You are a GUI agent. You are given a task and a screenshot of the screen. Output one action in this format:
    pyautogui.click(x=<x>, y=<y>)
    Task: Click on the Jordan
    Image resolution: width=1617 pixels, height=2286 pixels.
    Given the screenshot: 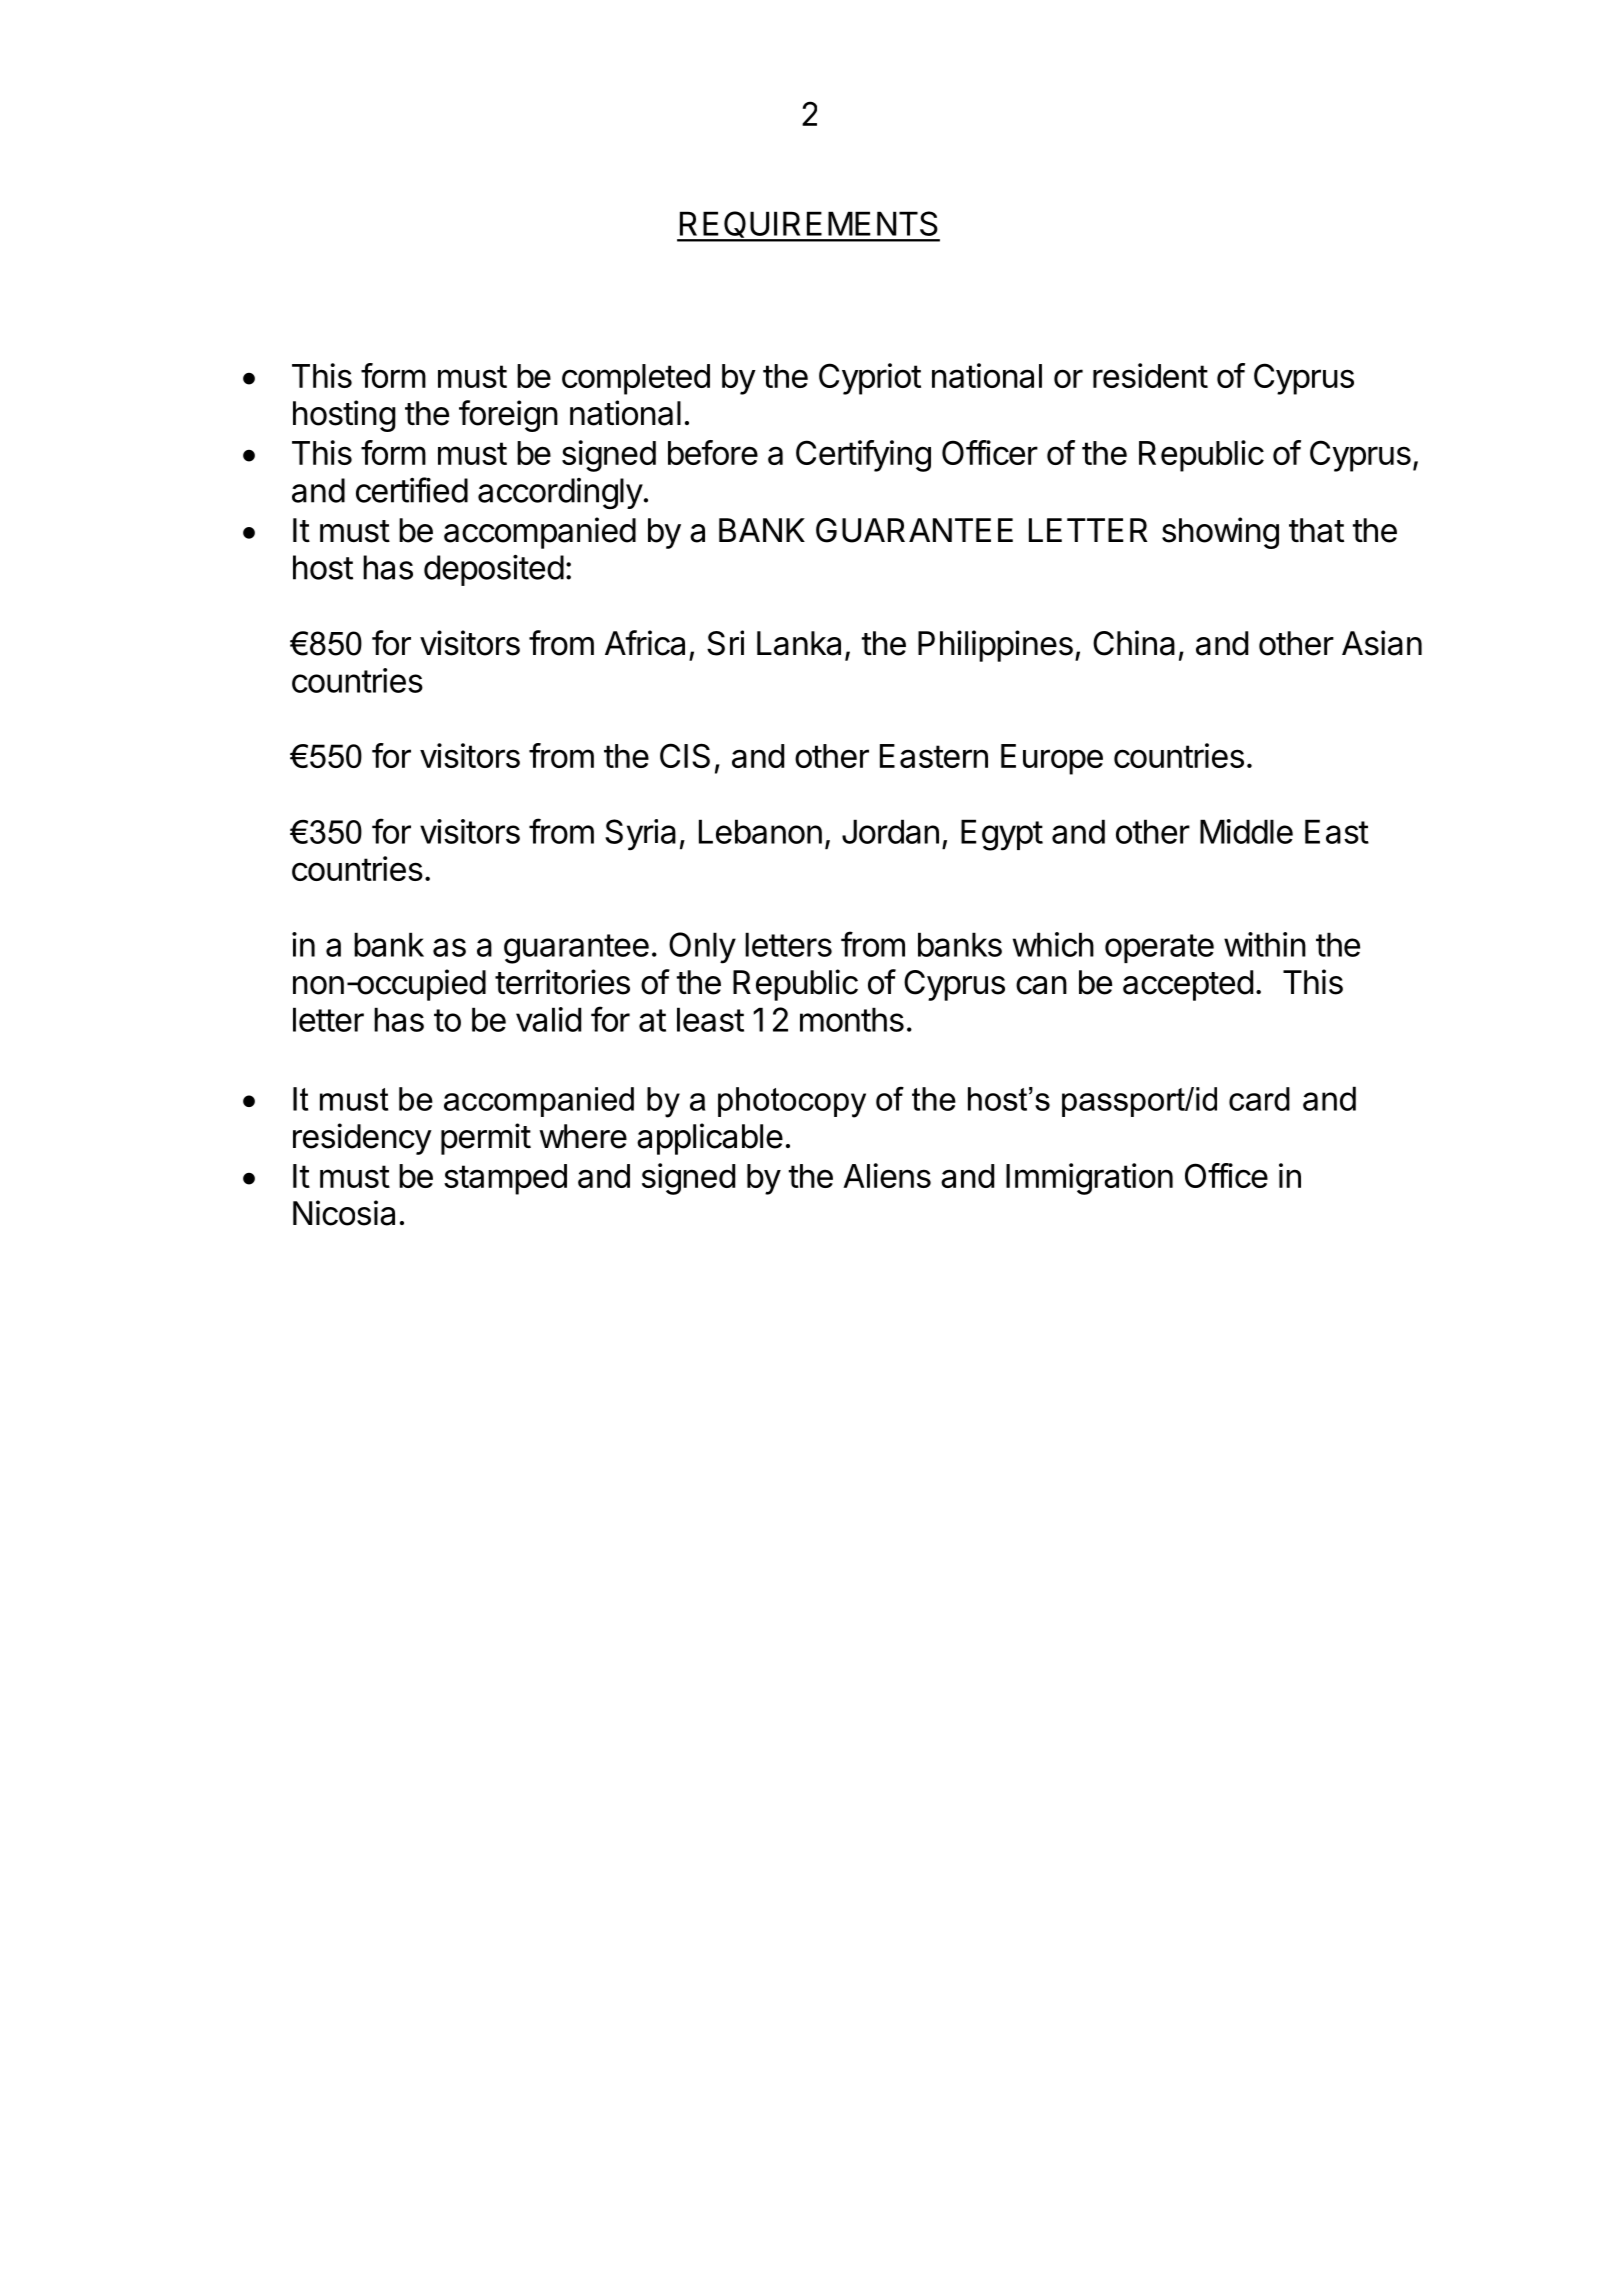 What is the action you would take?
    pyautogui.click(x=890, y=831)
